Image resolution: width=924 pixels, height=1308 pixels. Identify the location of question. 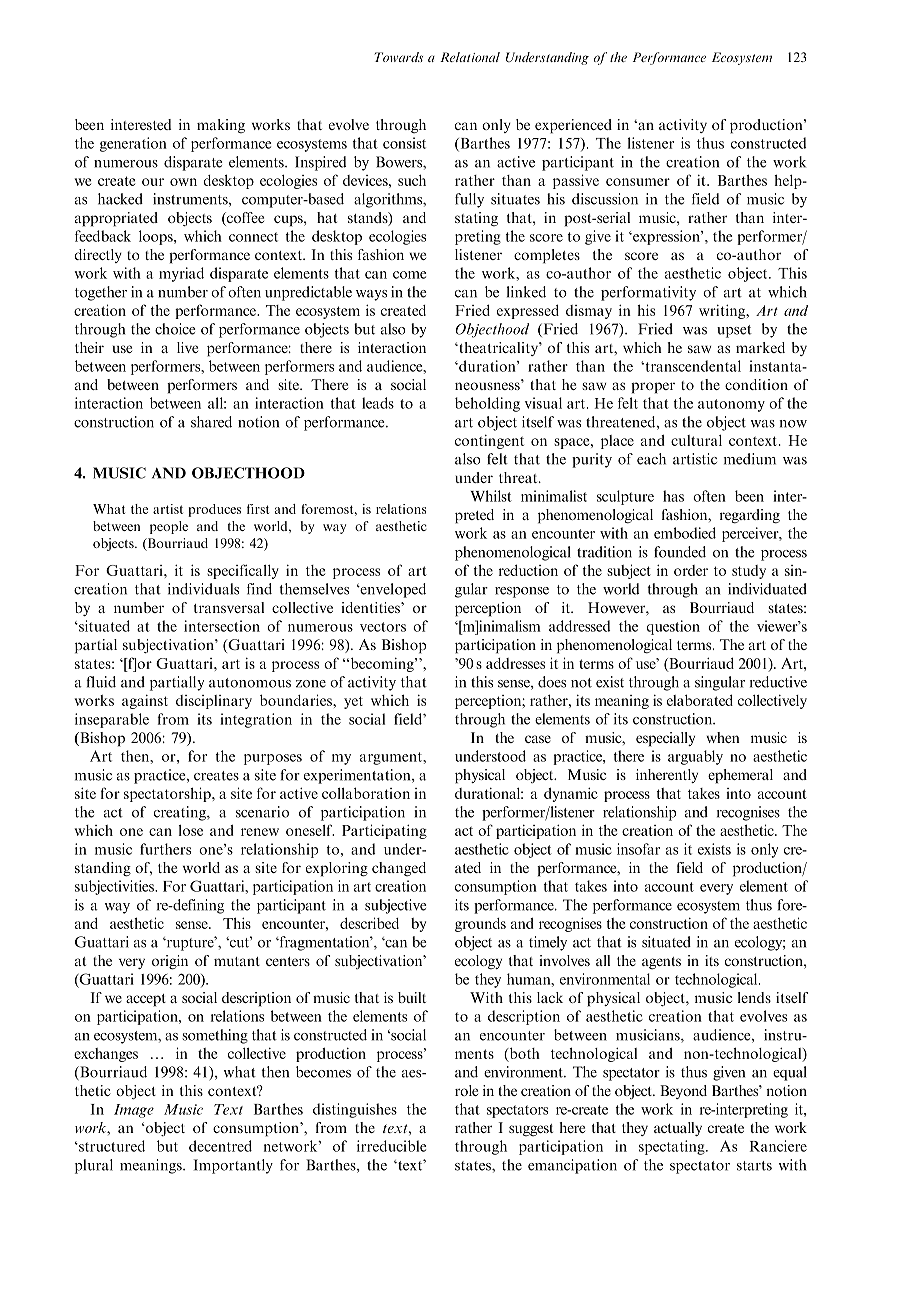
(673, 627).
